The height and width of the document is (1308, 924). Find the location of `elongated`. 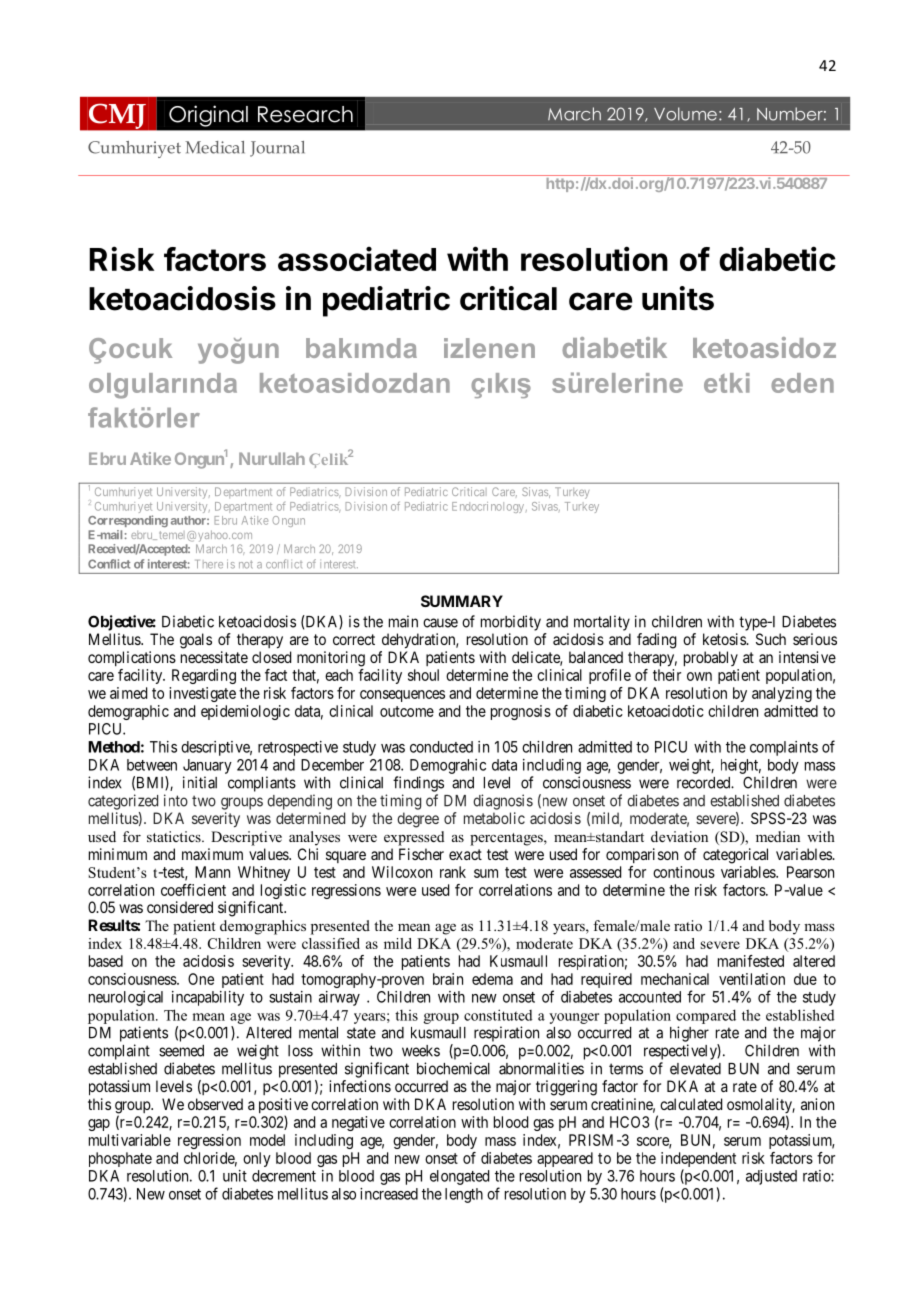

elongated is located at coordinates (459, 1177).
